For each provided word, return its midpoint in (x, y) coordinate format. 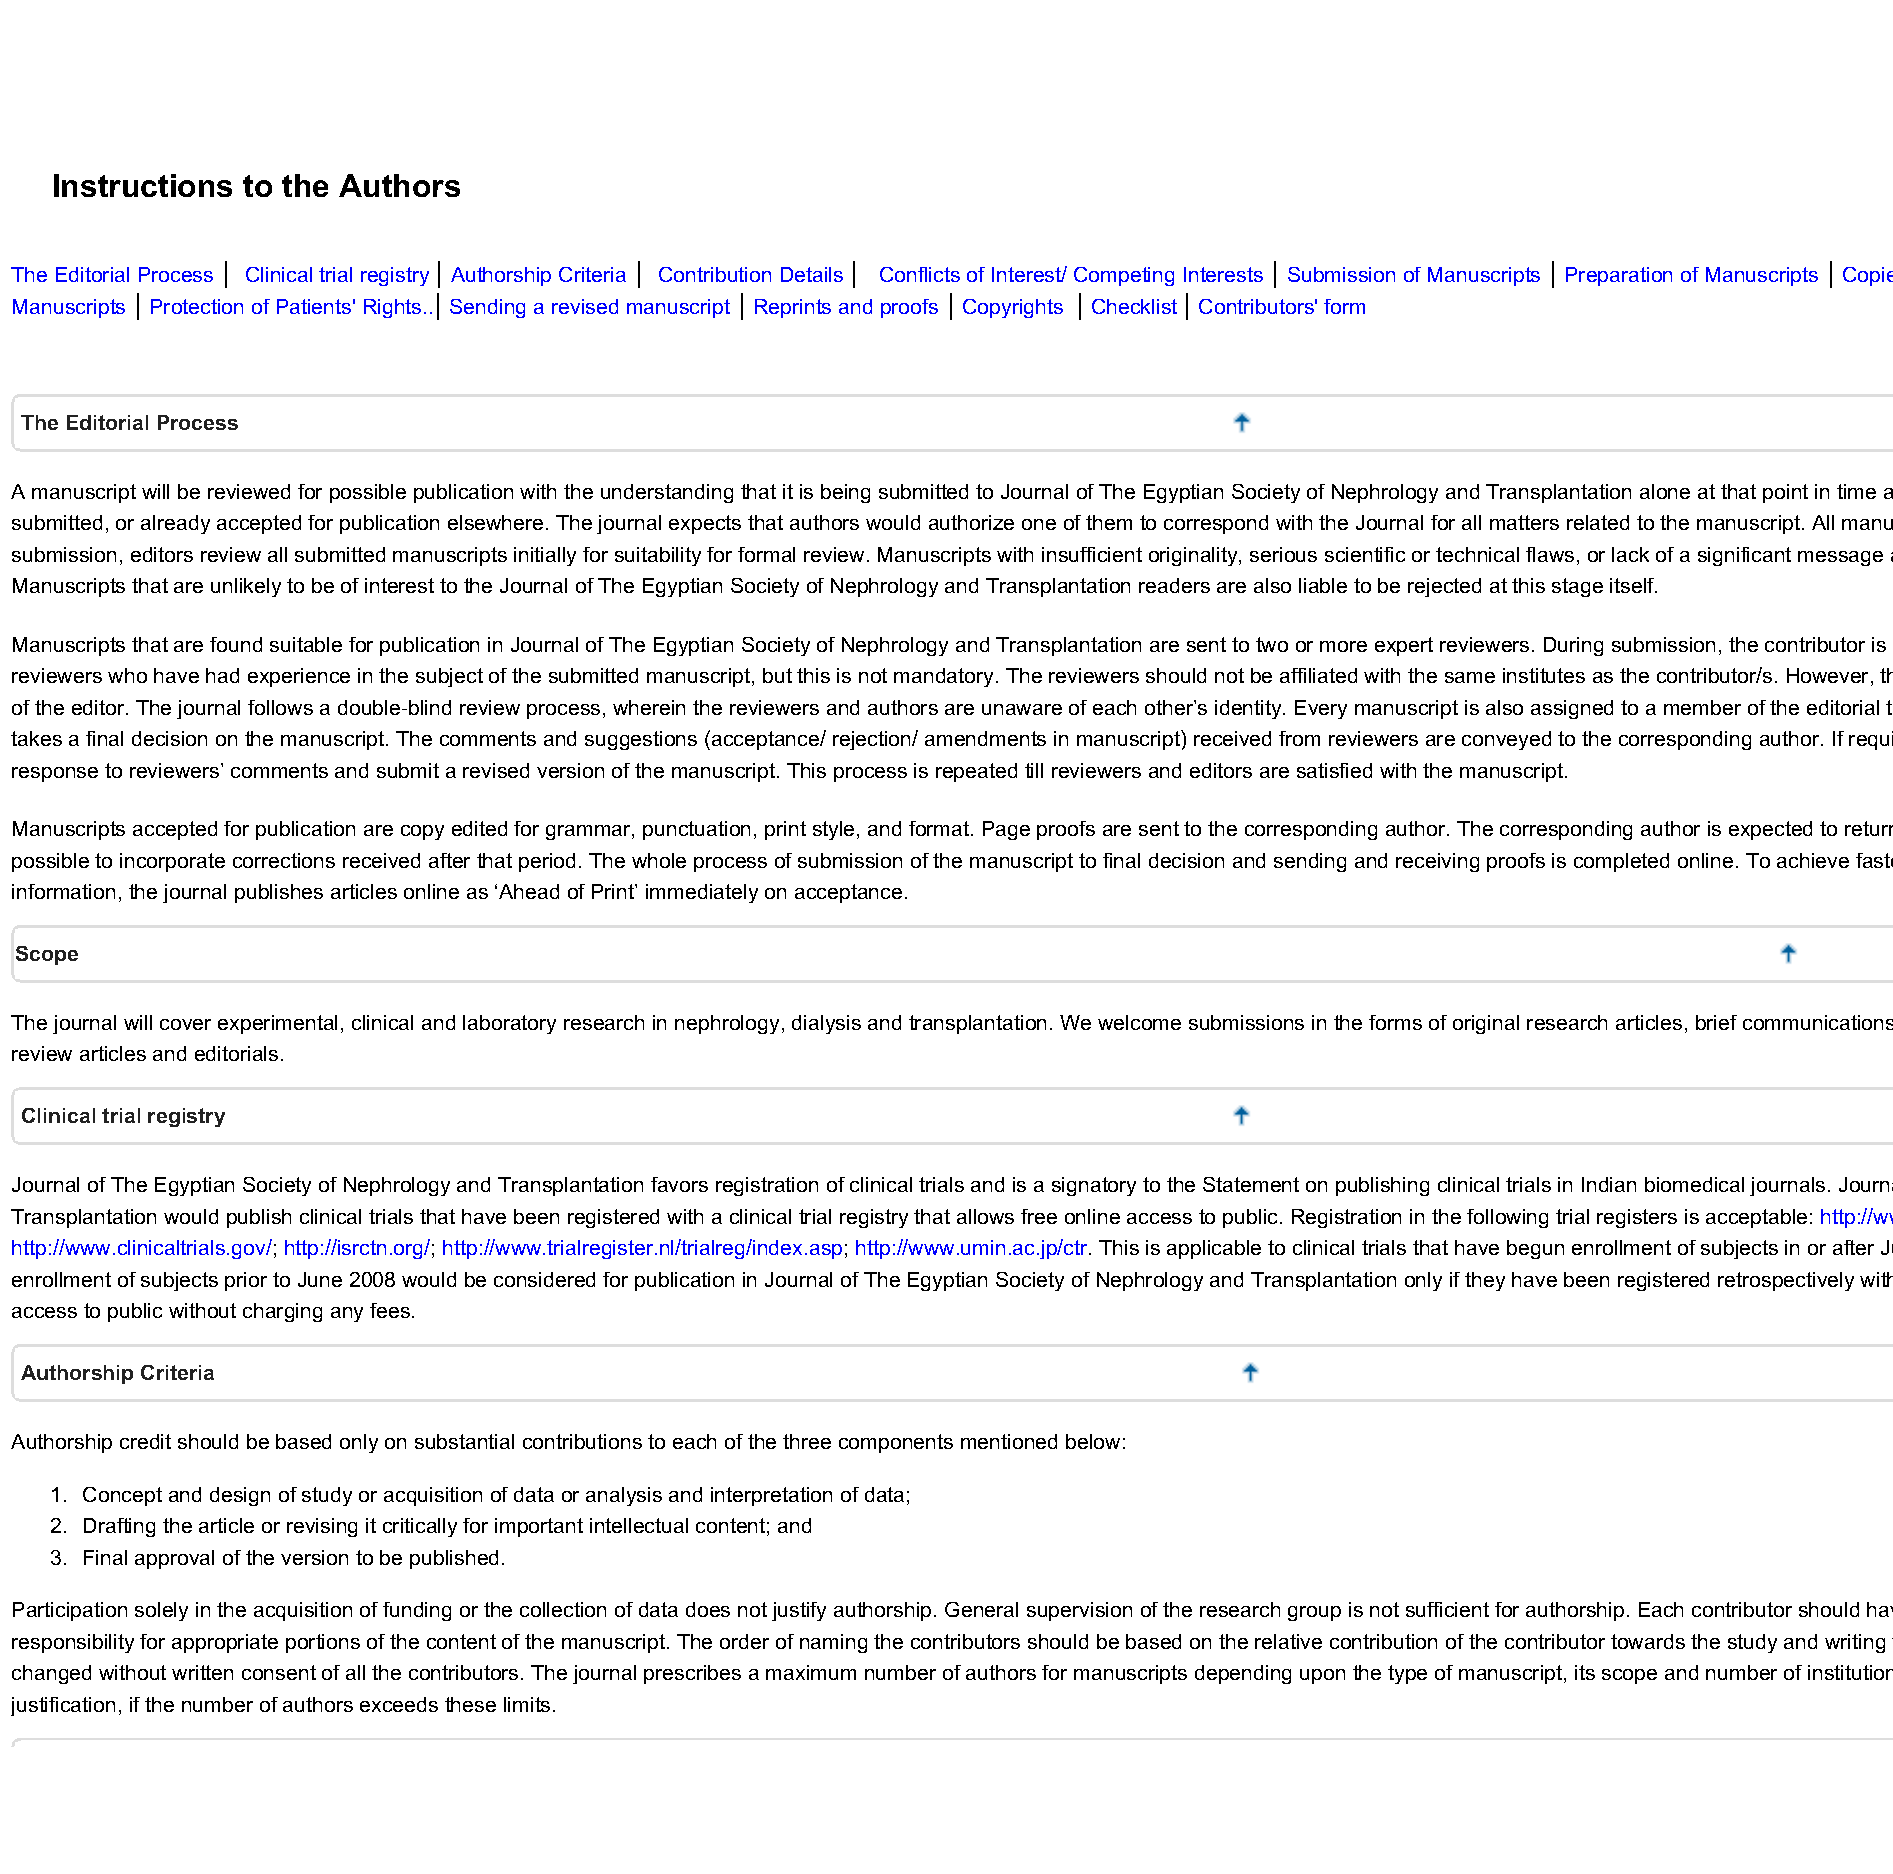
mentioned (1009, 1441)
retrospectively (1786, 1281)
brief (1716, 1022)
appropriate (225, 1643)
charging (282, 1312)
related (1598, 522)
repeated (976, 772)
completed (1621, 862)
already (175, 524)
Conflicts (920, 274)
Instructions (143, 185)
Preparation (1619, 276)
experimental (277, 1024)
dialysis (826, 1024)
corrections (284, 860)
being (845, 493)
